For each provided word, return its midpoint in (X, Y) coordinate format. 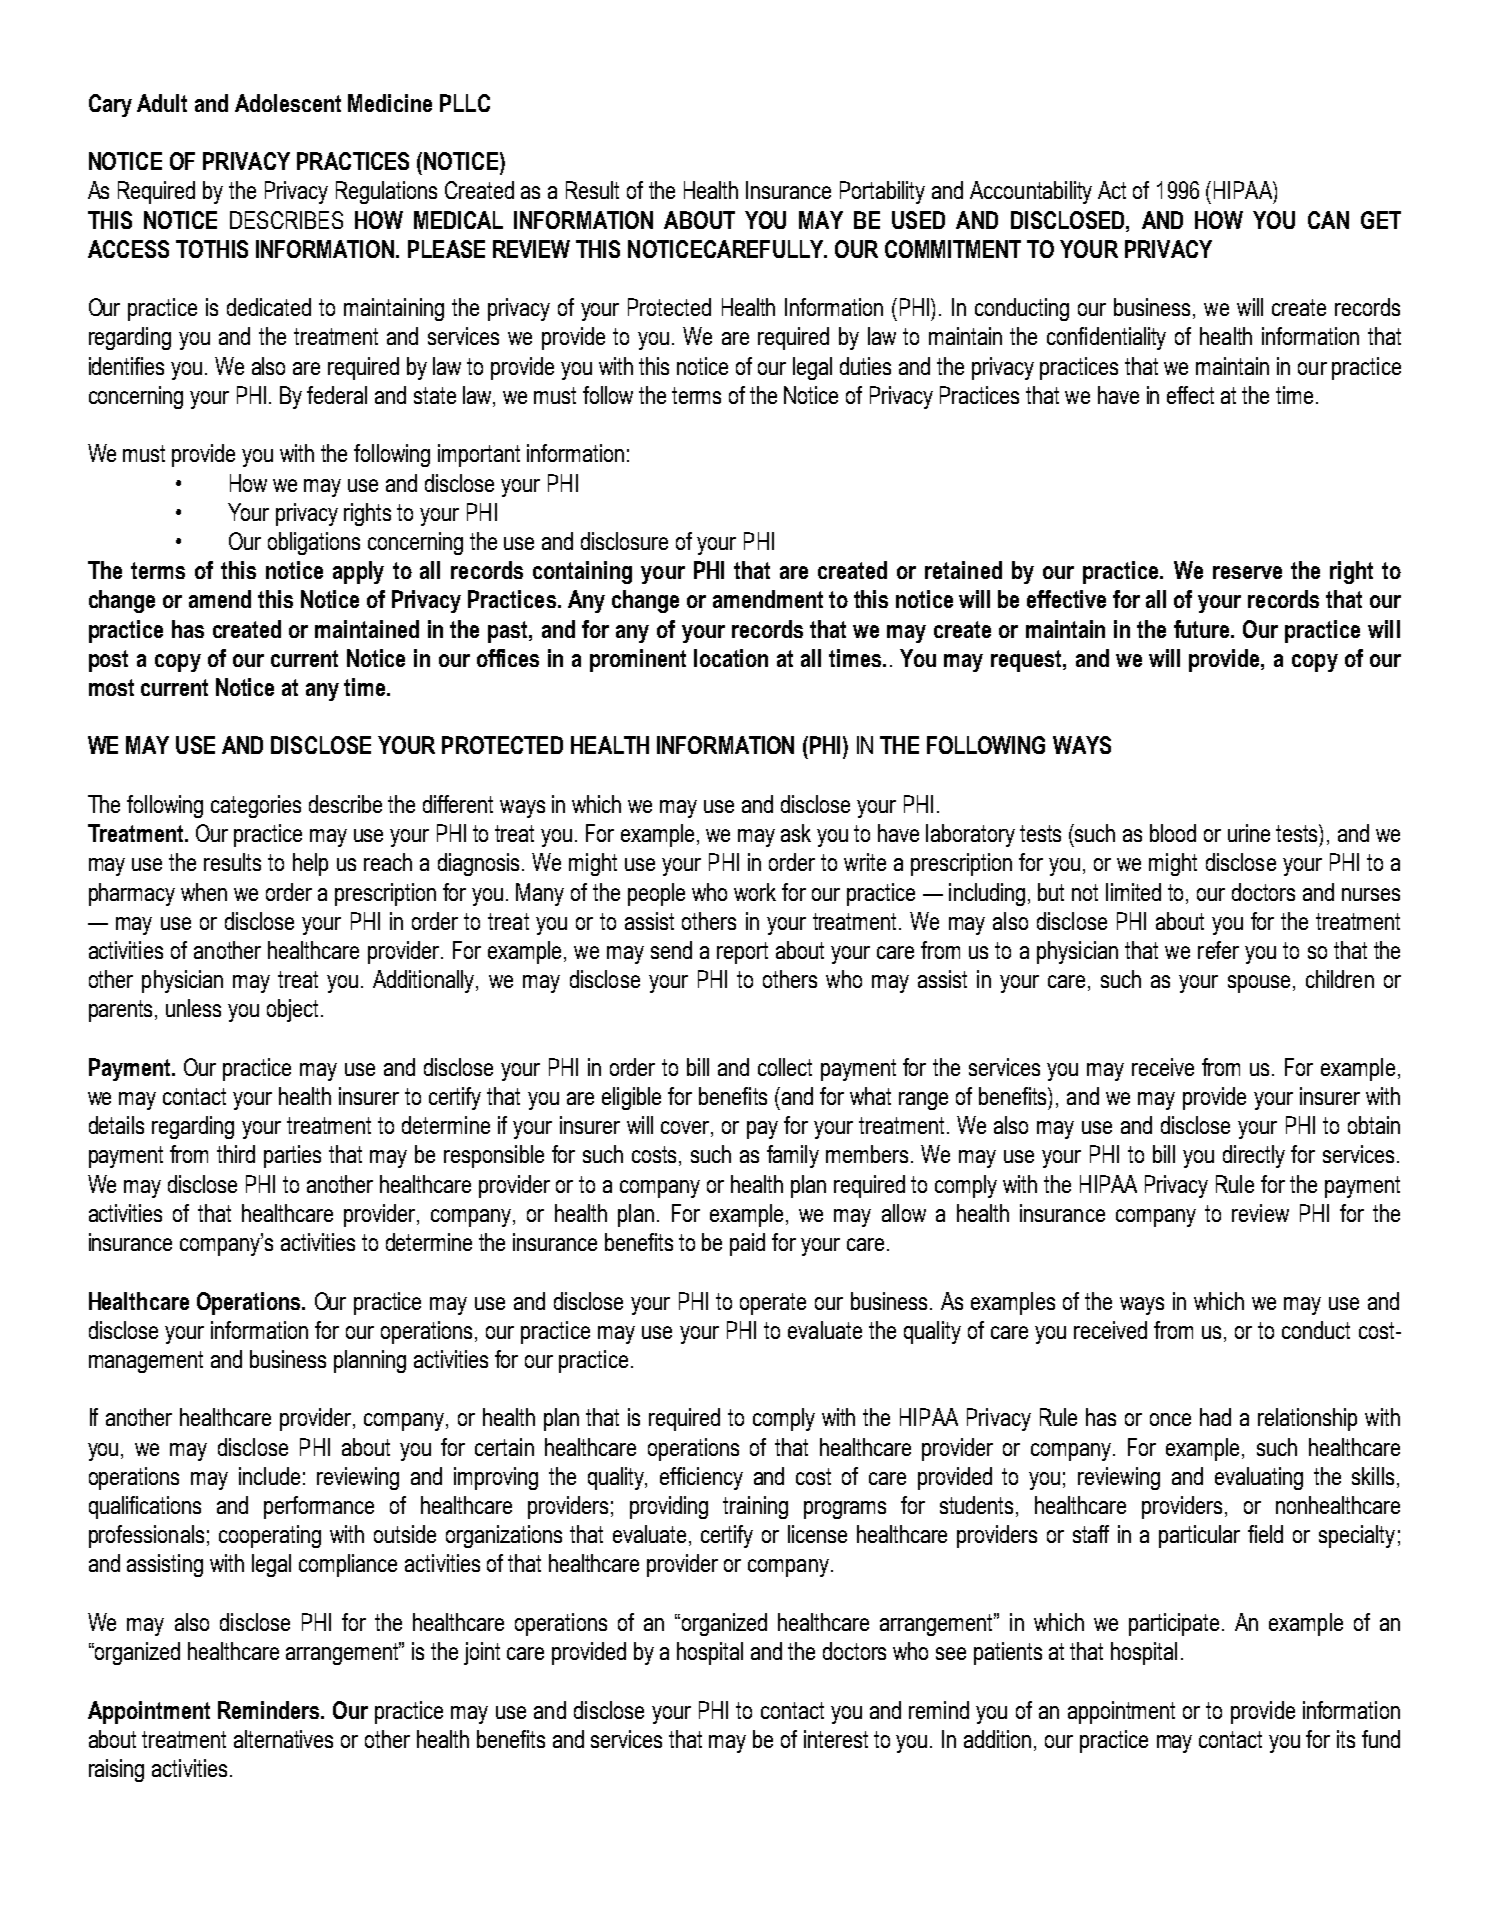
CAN (1328, 220)
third (236, 1154)
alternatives (283, 1739)
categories (256, 806)
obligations (314, 543)
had (1215, 1417)
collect (785, 1067)
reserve (1247, 572)
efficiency (701, 1478)
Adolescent (288, 103)
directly (1254, 1156)
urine (1249, 833)
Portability (882, 192)
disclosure (624, 541)
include (269, 1476)
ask (796, 833)
